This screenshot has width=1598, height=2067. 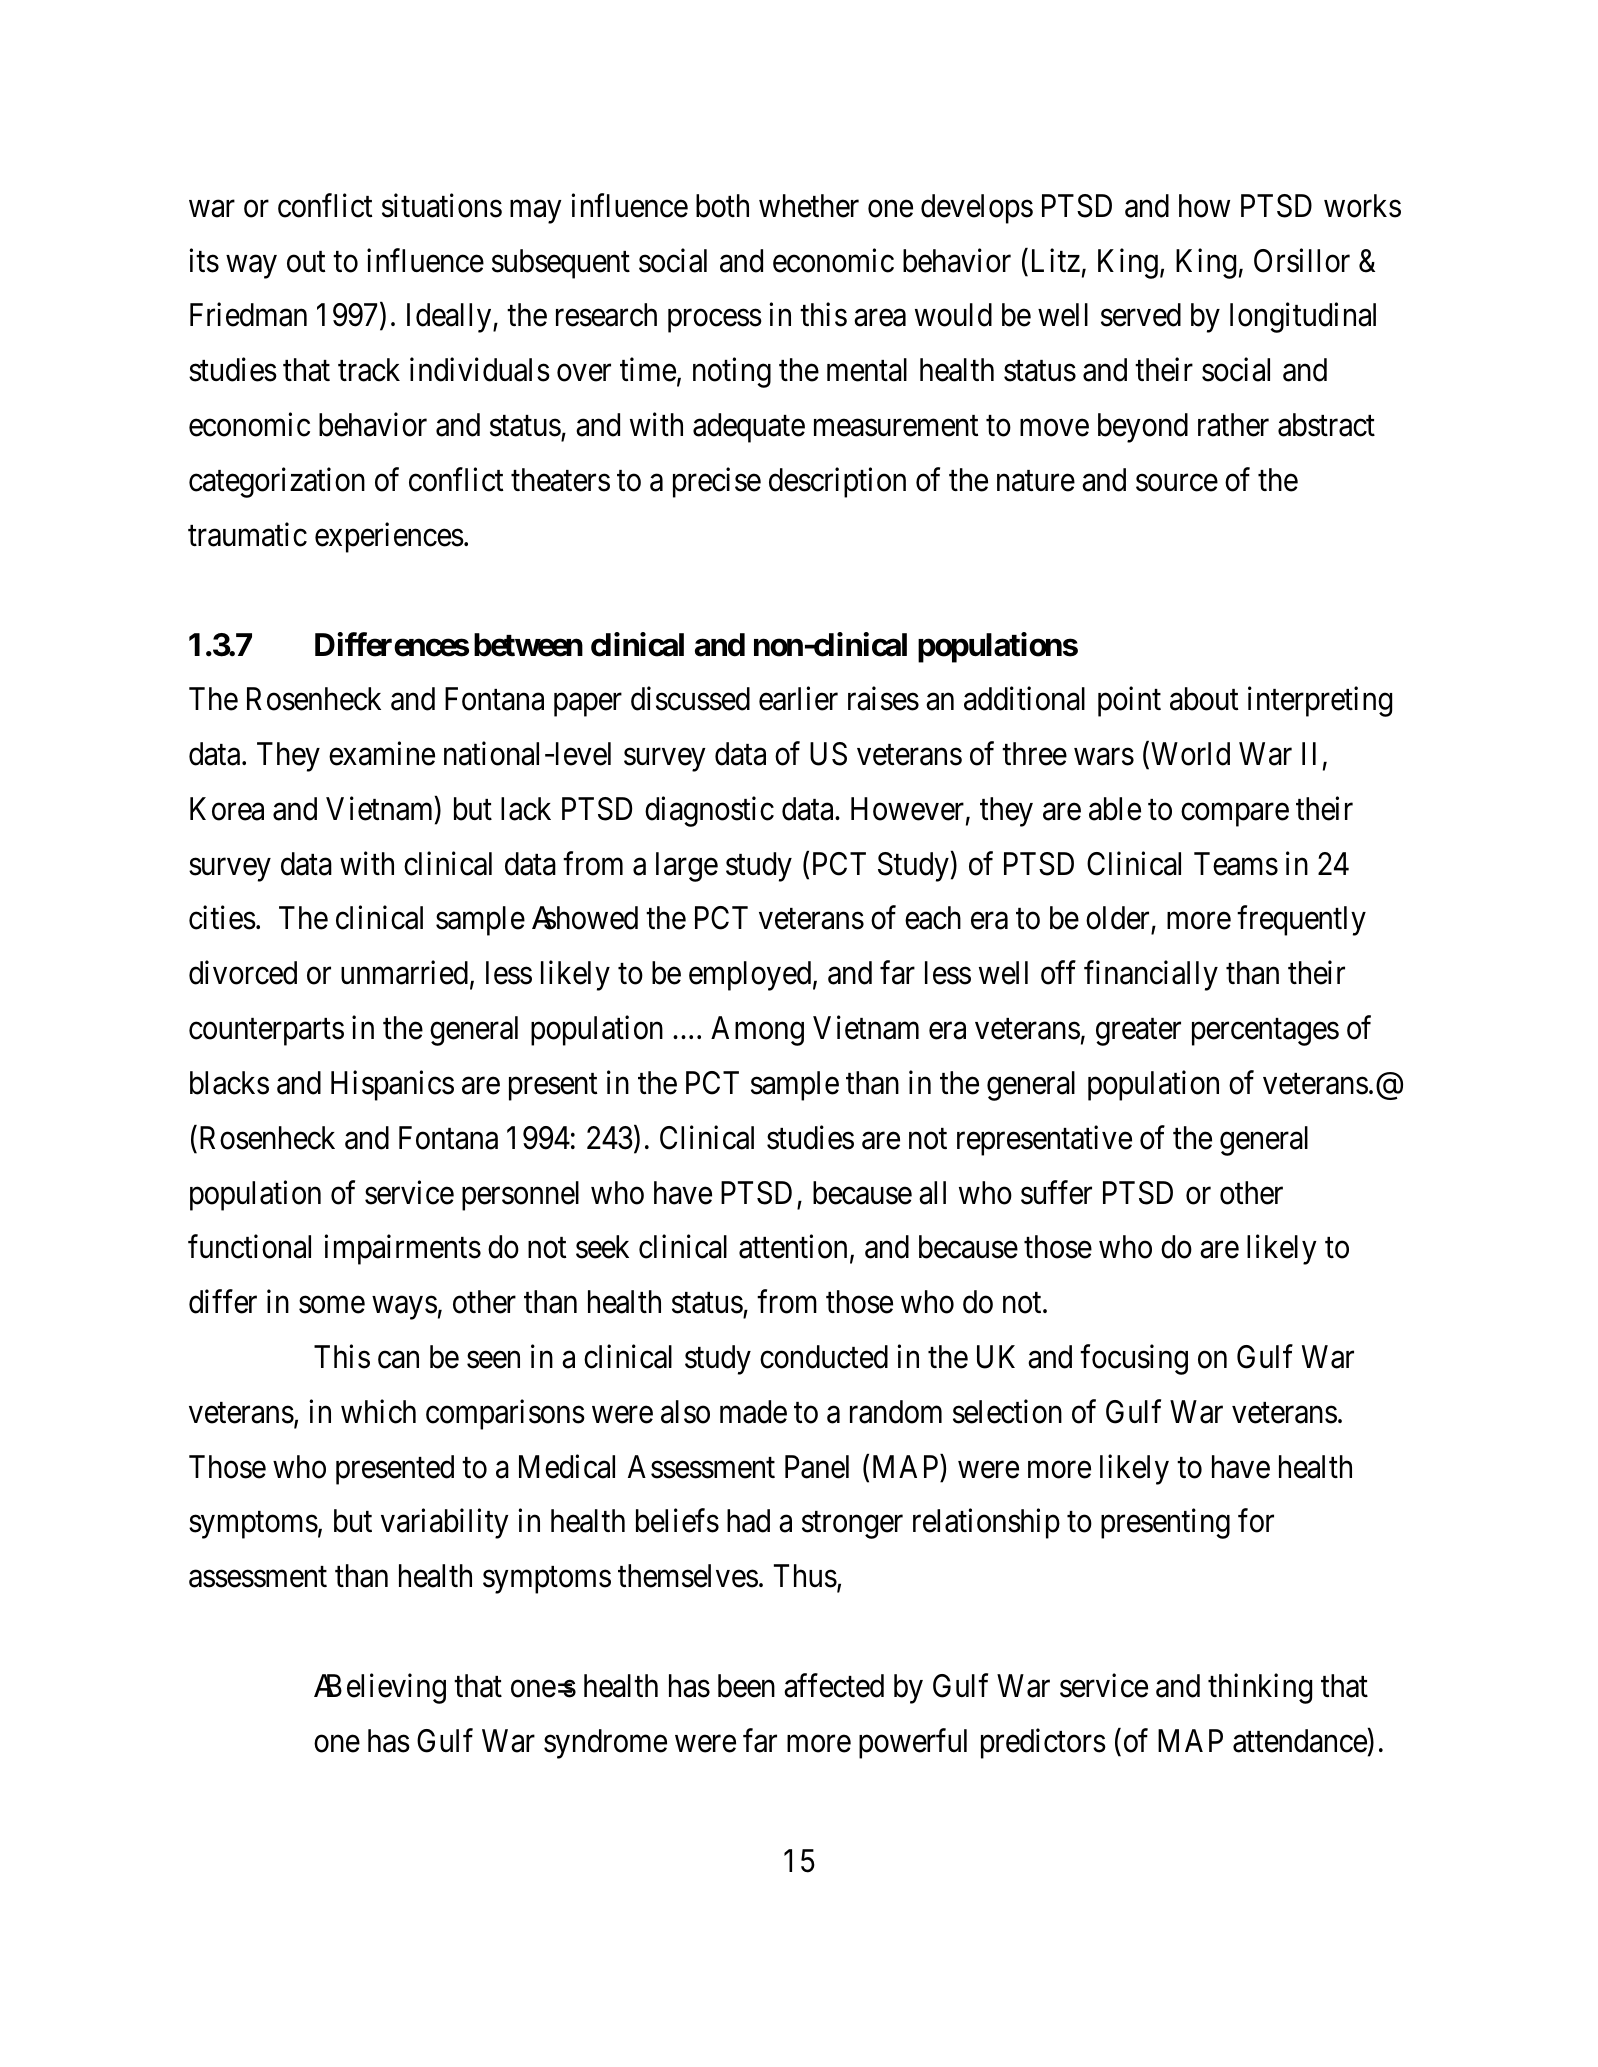 What do you see at coordinates (757, 1031) in the screenshot?
I see `Among` at bounding box center [757, 1031].
